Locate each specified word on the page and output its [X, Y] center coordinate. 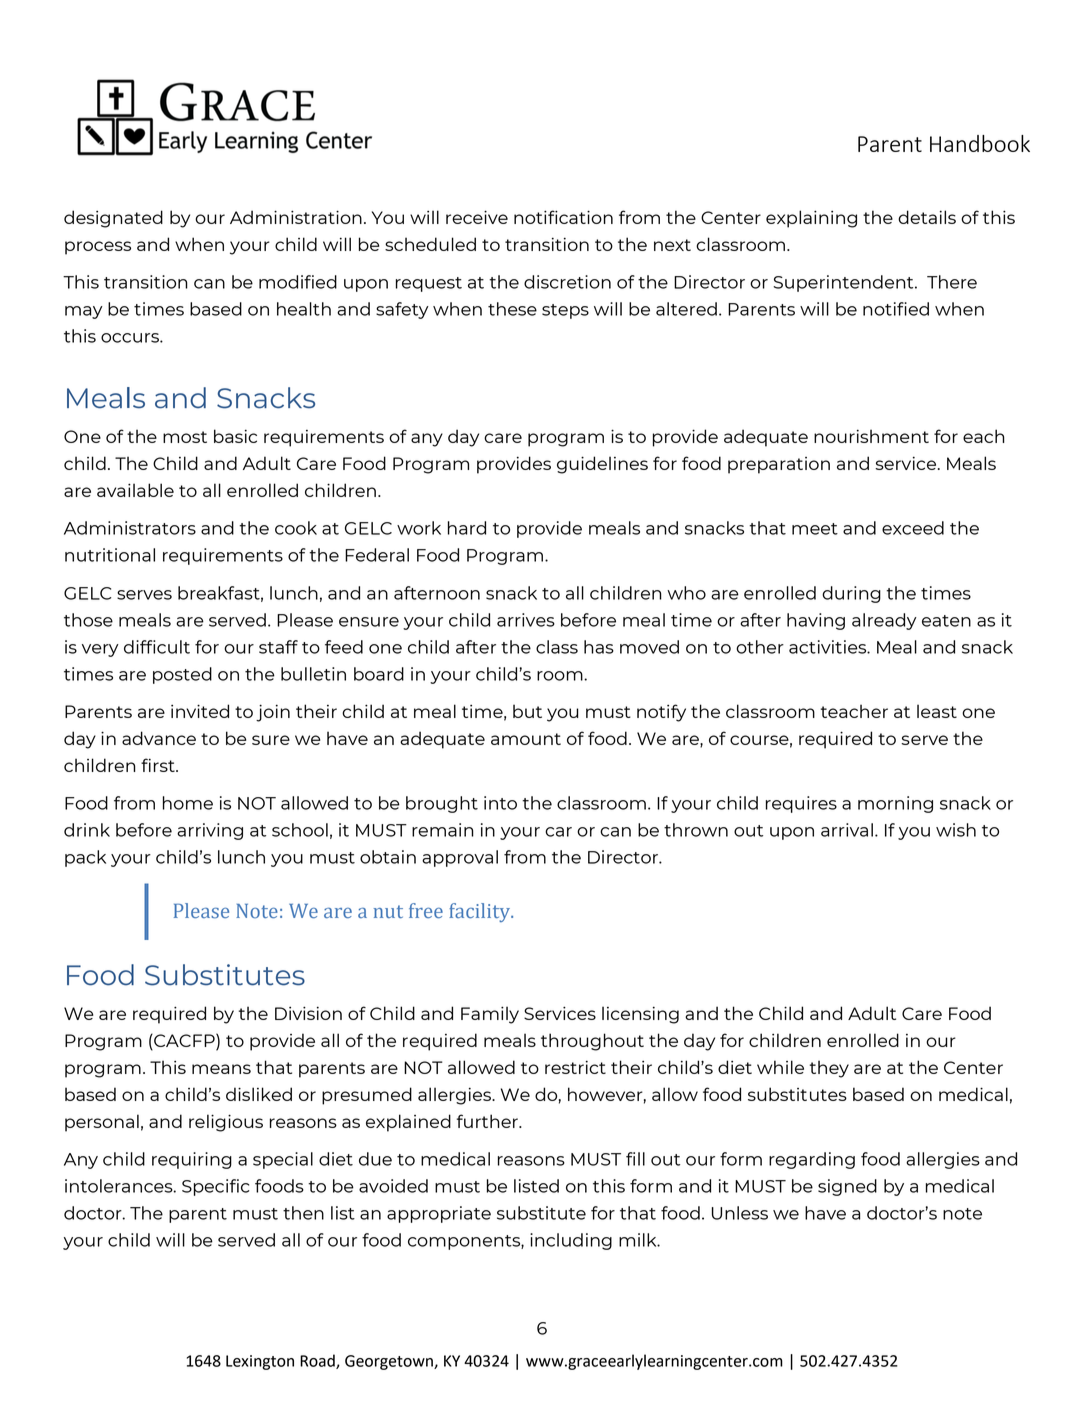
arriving [210, 831]
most [185, 437]
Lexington [260, 1362]
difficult [157, 647]
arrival [847, 830]
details [927, 217]
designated [113, 219]
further [488, 1121]
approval [460, 858]
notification [563, 217]
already [884, 621]
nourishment [871, 436]
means [221, 1069]
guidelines [602, 465]
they [829, 1069]
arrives [526, 620]
